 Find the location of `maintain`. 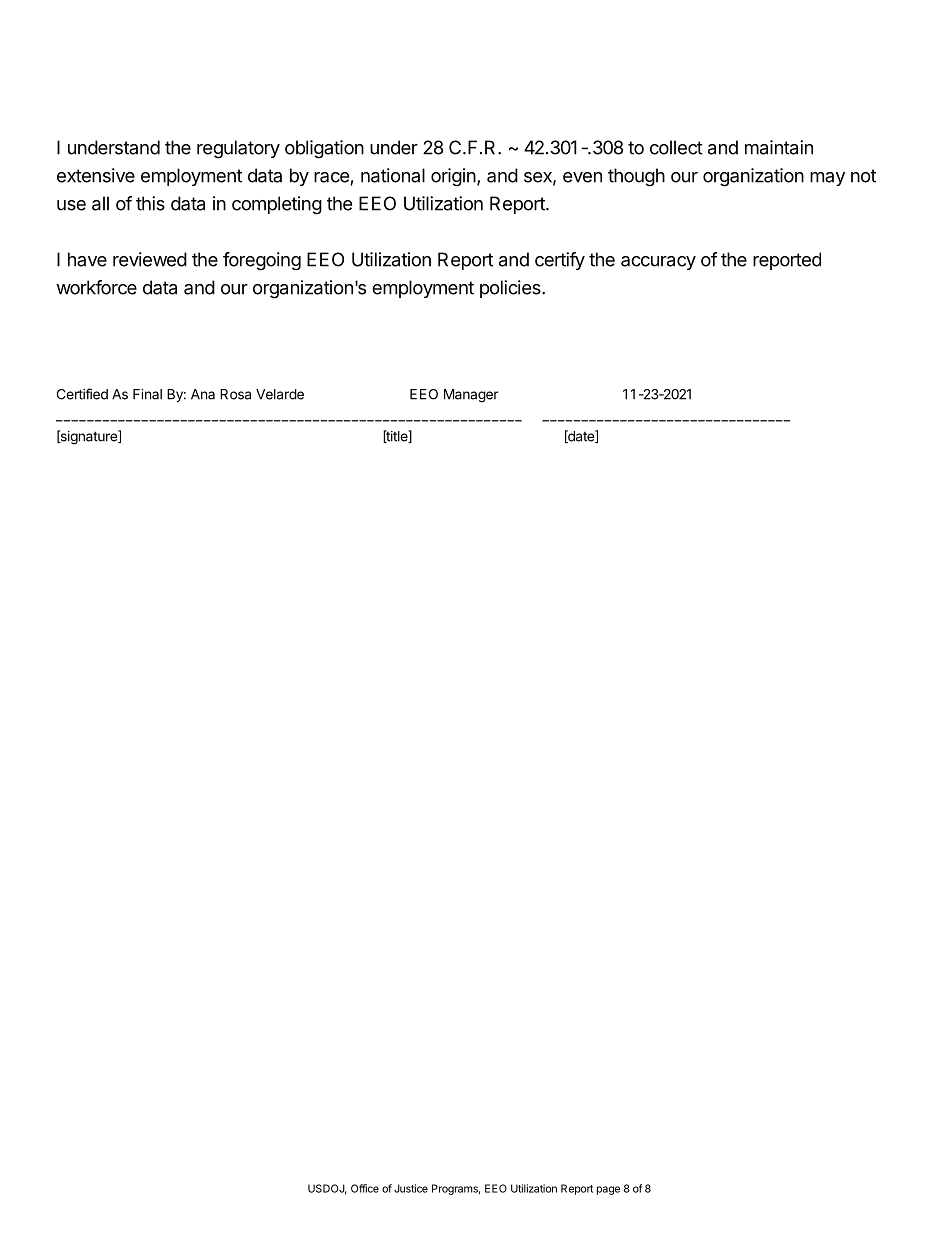

maintain is located at coordinates (779, 147).
